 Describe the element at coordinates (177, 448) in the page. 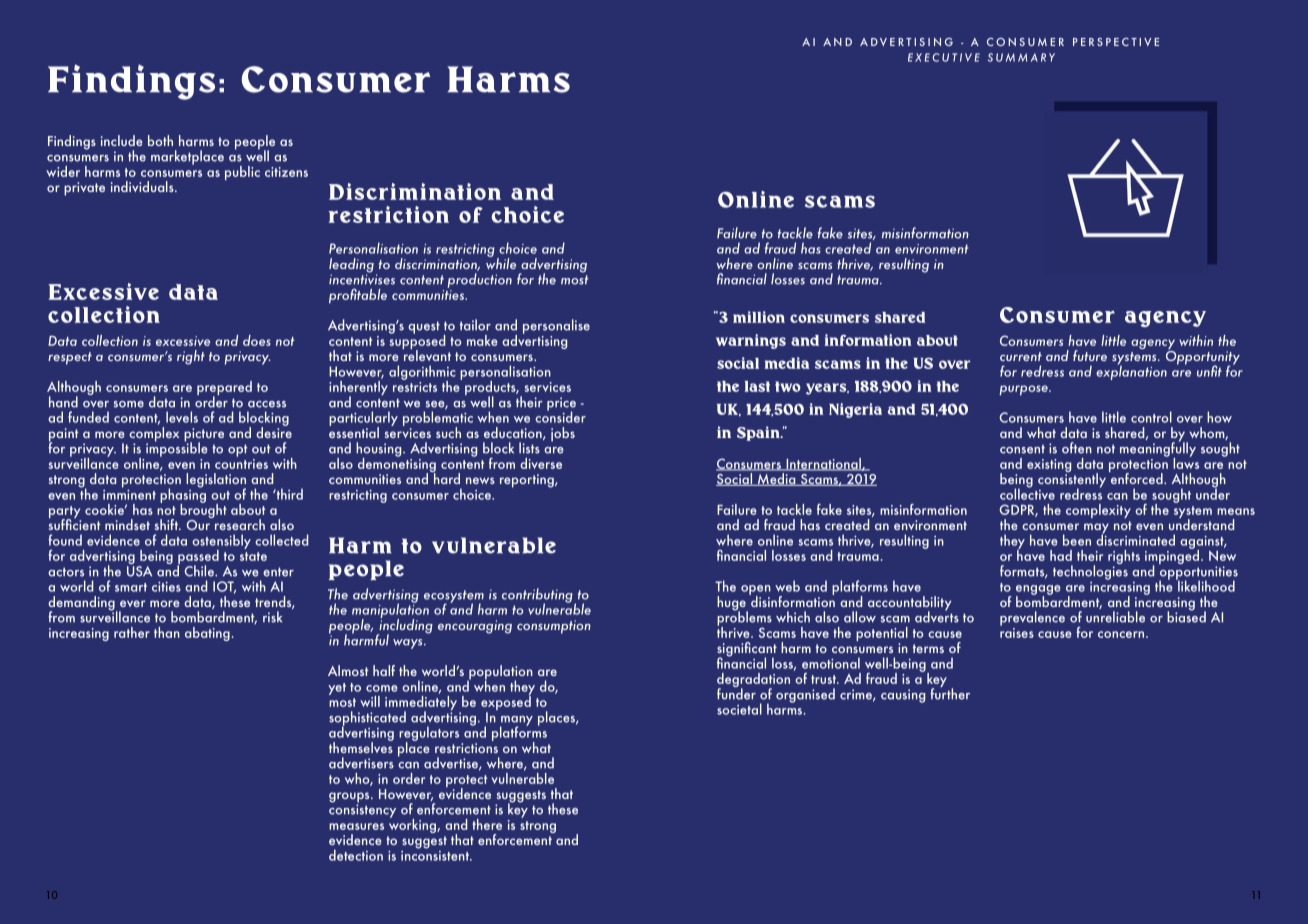

I see `impossible` at that location.
